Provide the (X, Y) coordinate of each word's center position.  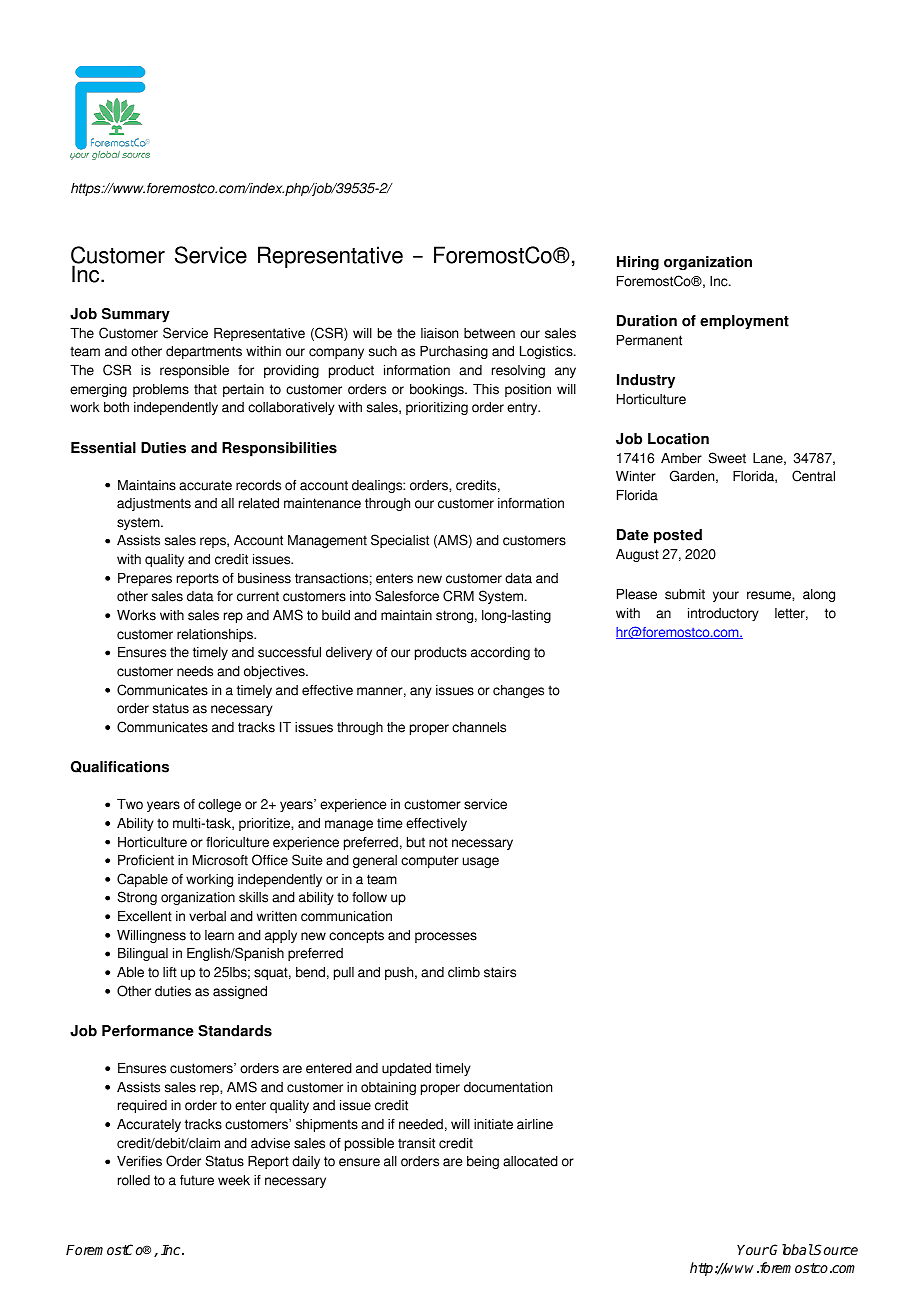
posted (678, 536)
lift (170, 972)
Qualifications (120, 767)
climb (464, 972)
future (197, 1180)
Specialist (400, 541)
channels (479, 727)
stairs (500, 972)
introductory (723, 614)
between (489, 333)
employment (744, 322)
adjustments (154, 504)
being (483, 1162)
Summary (136, 315)
